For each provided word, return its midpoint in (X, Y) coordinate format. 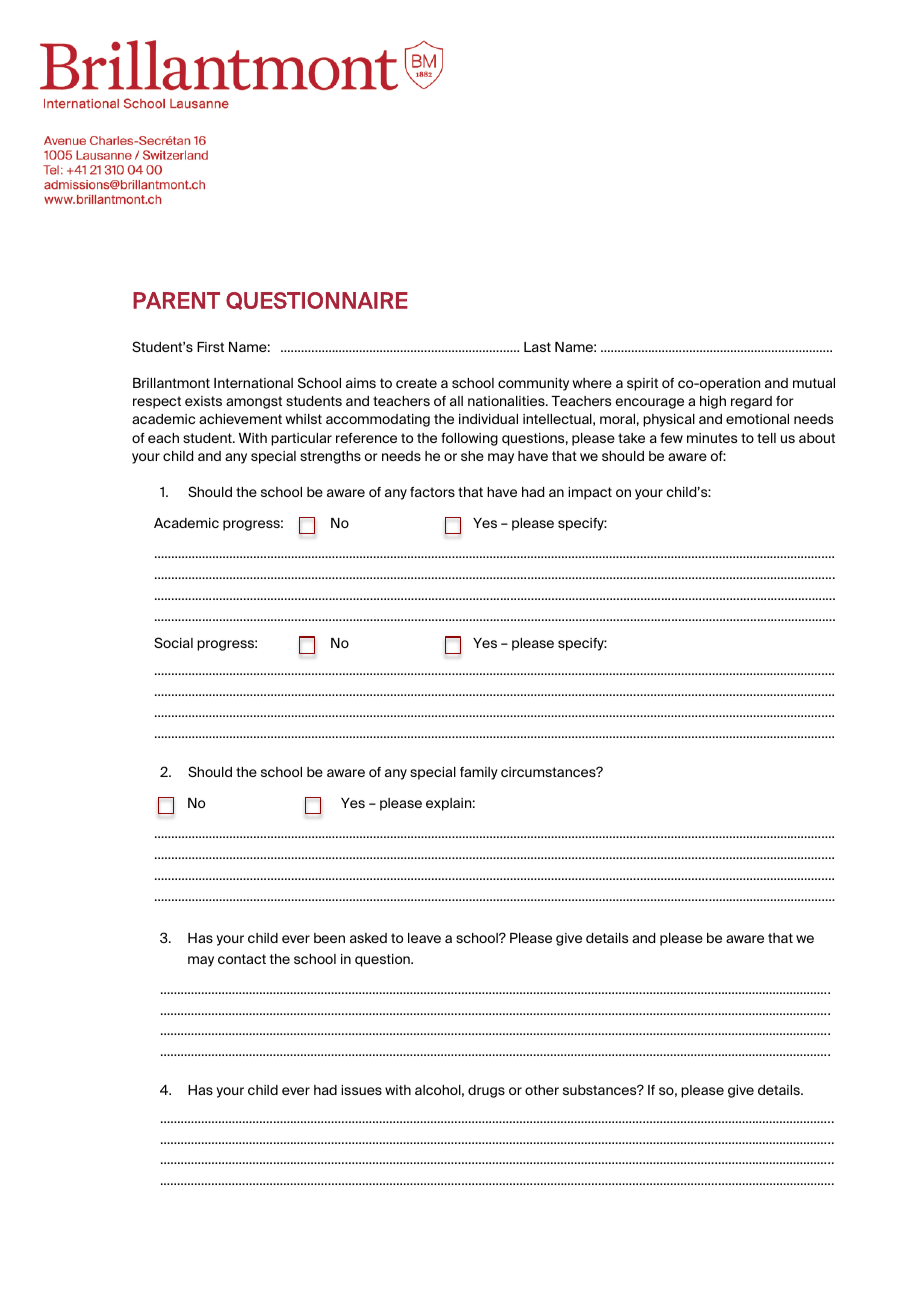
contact (242, 959)
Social (173, 642)
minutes (712, 438)
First (210, 347)
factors (432, 492)
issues (361, 1090)
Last (537, 347)
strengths (330, 457)
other (542, 1090)
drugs (486, 1091)
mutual (814, 383)
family (479, 773)
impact (590, 493)
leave (424, 938)
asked (368, 938)
